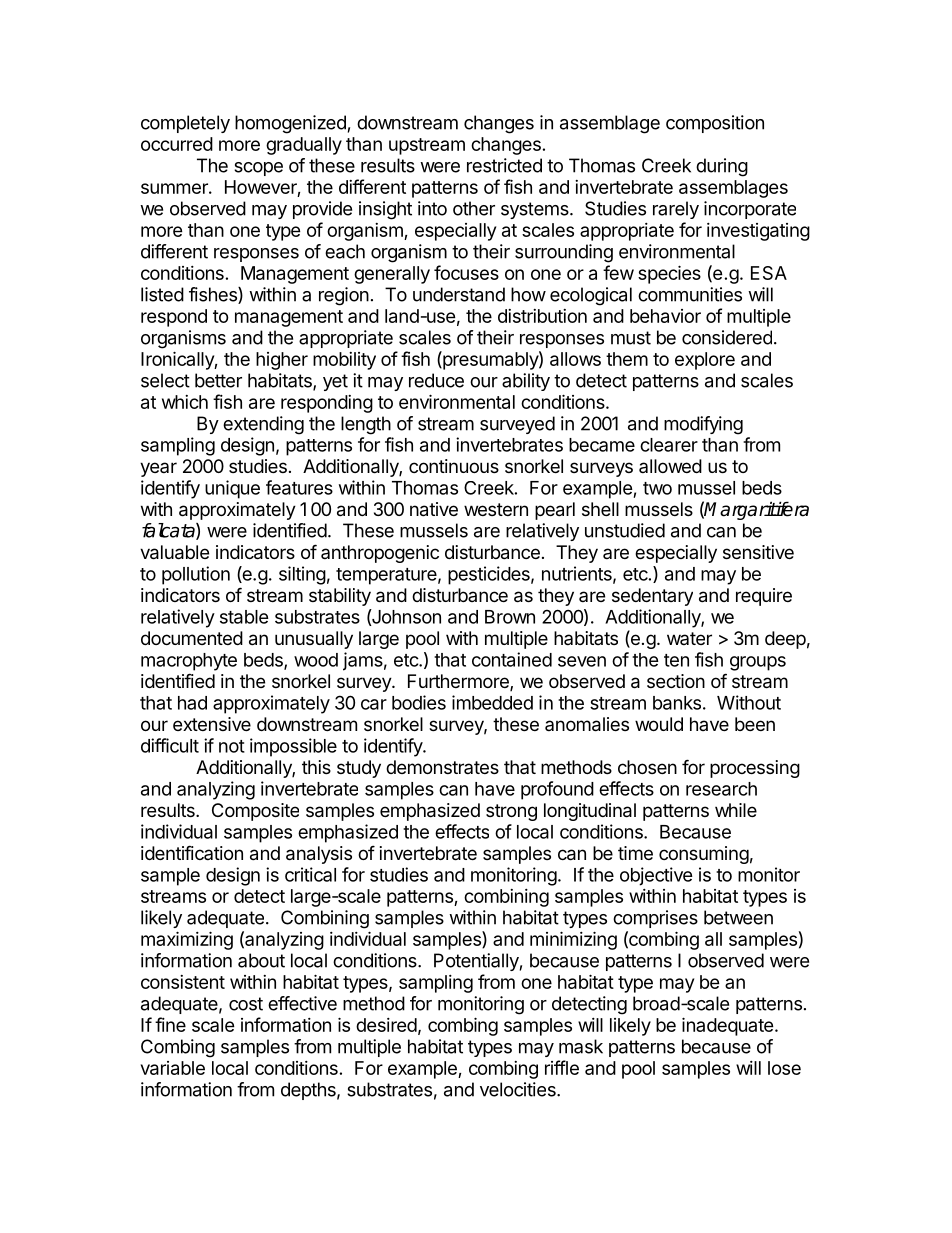 The height and width of the image is (1233, 952). Describe the element at coordinates (173, 1068) in the image. I see `variable` at that location.
